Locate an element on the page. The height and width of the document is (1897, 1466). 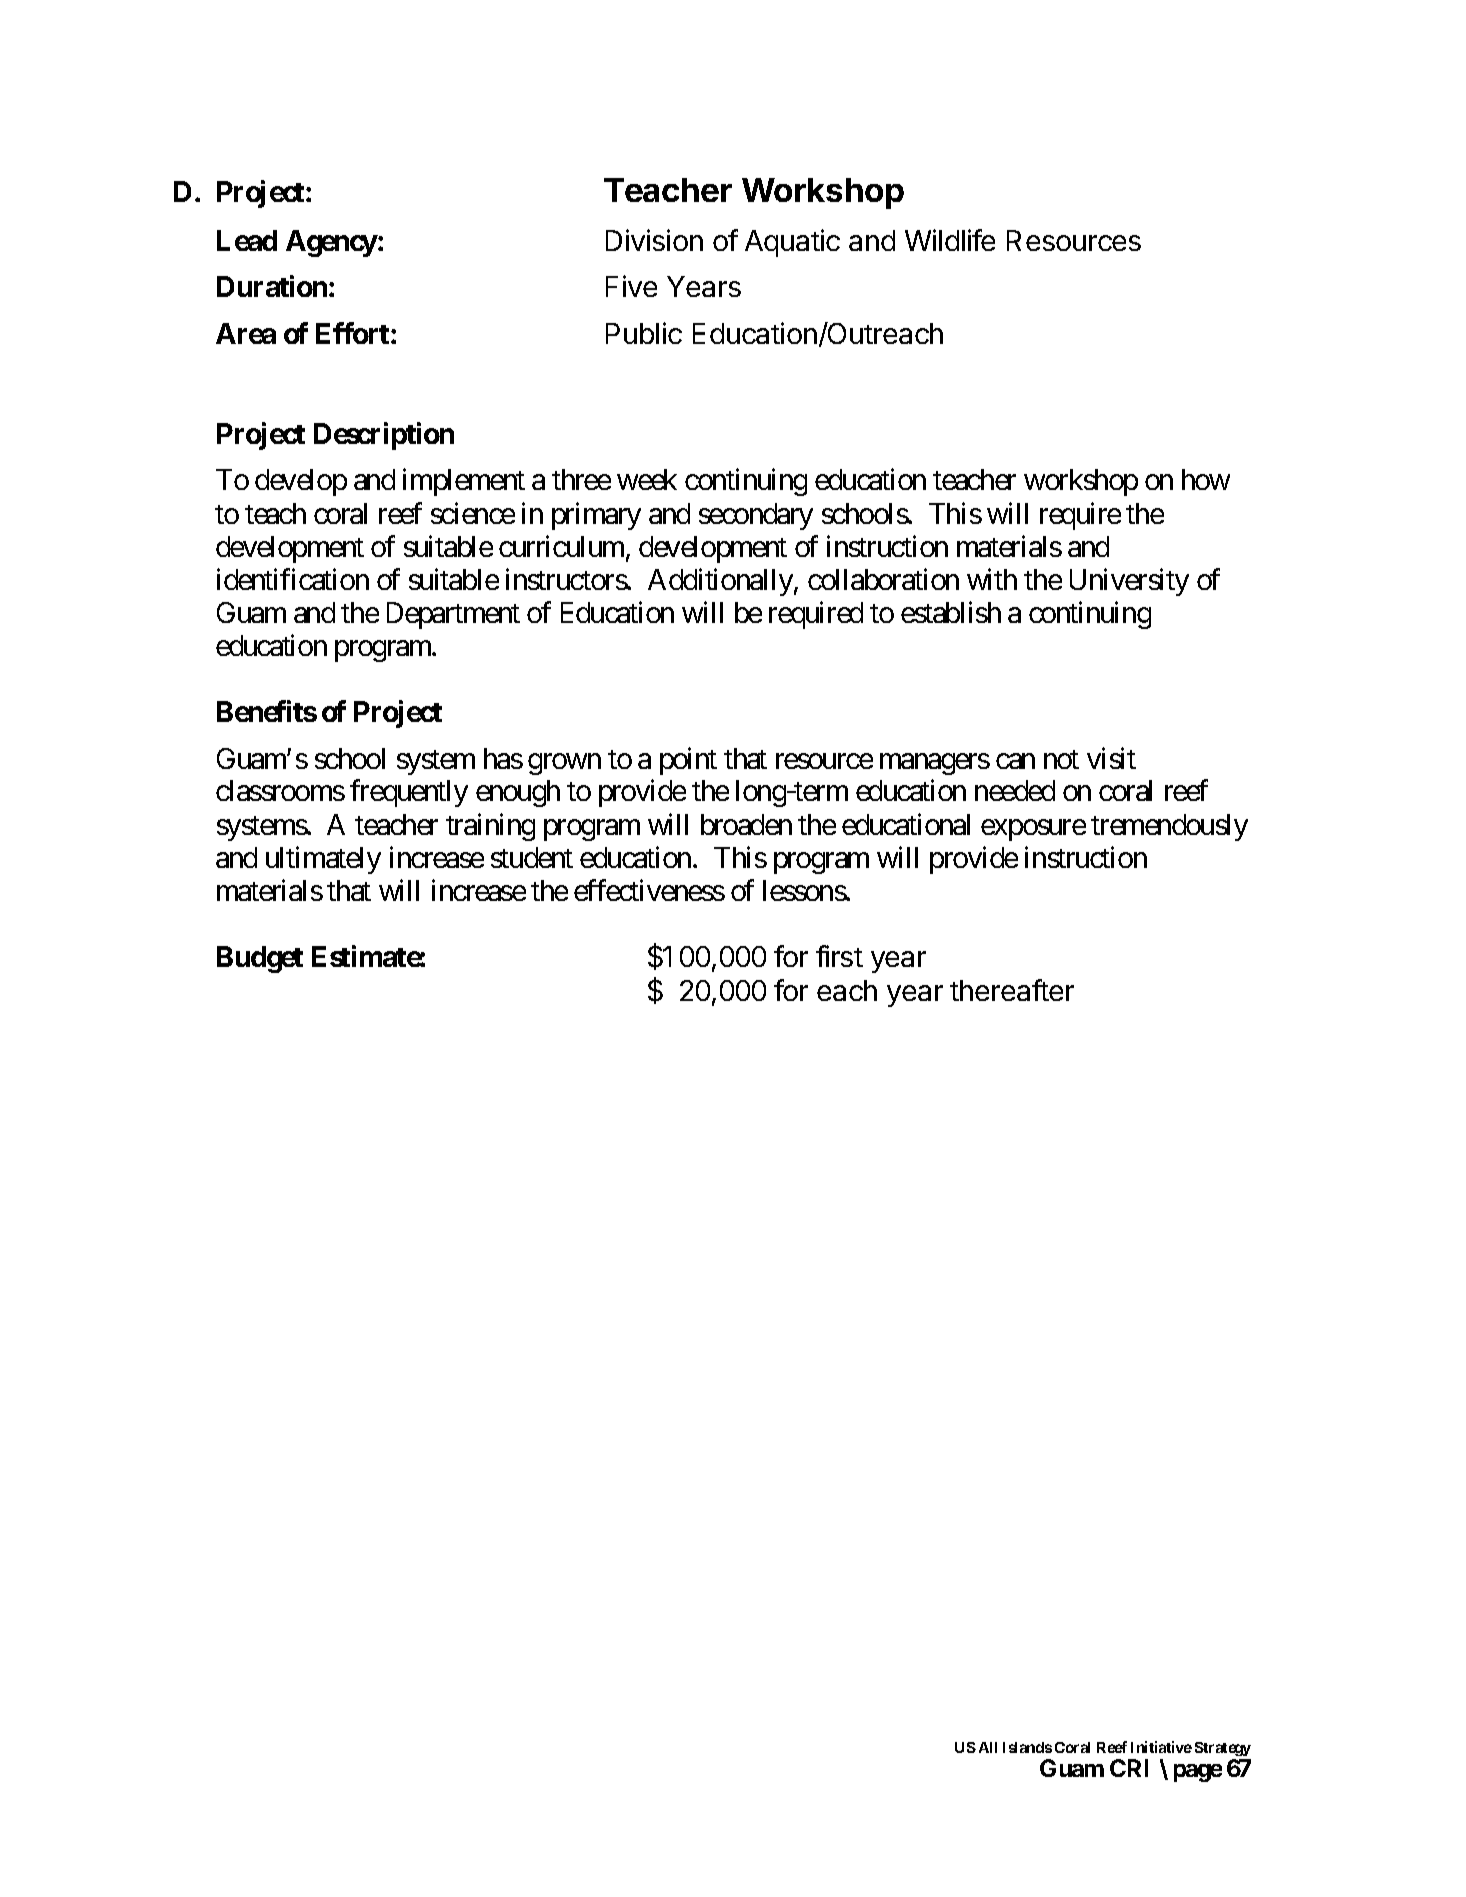
Wildlife is located at coordinates (950, 240).
